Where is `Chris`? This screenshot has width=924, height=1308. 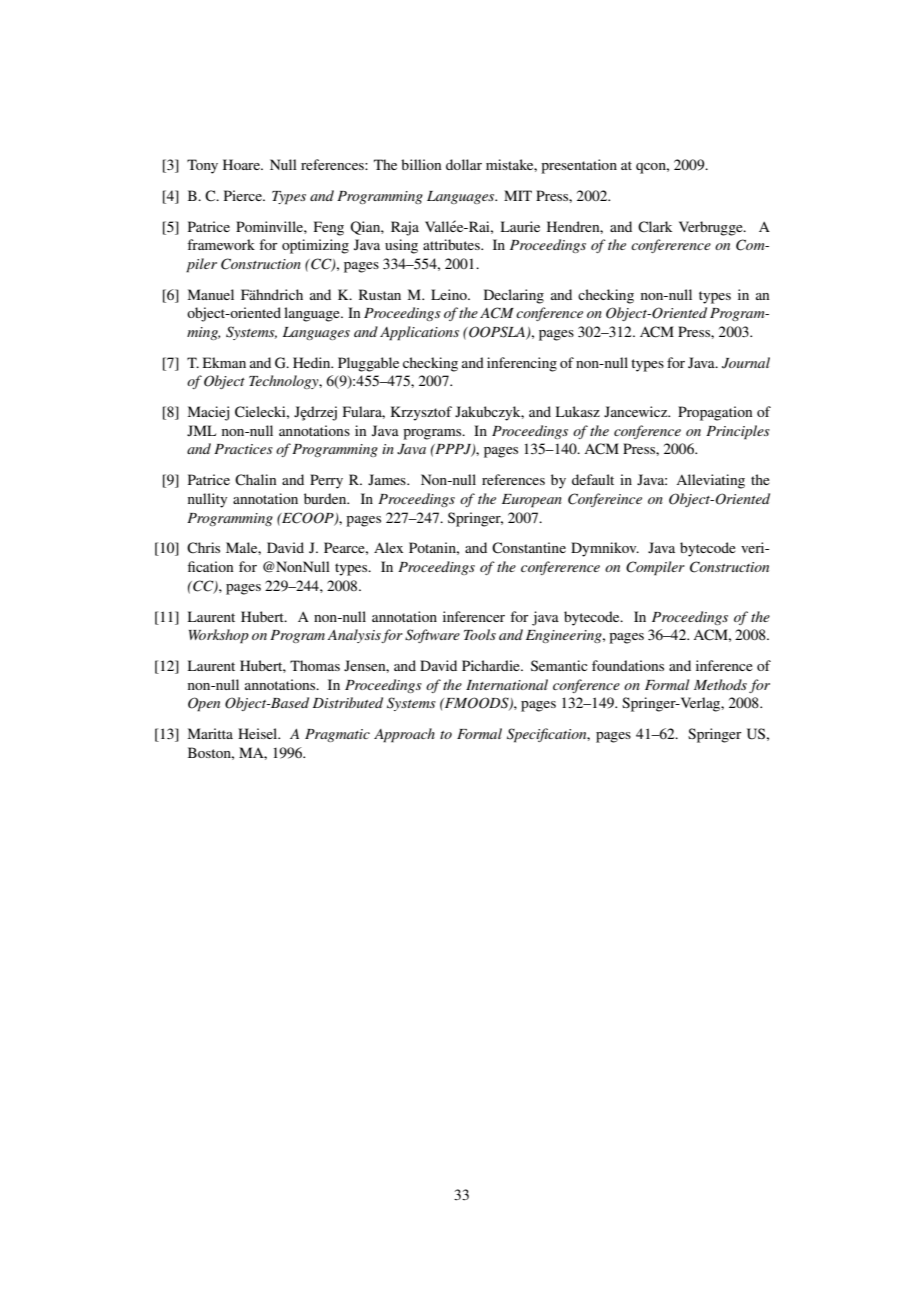
Chris is located at coordinates (203, 548).
